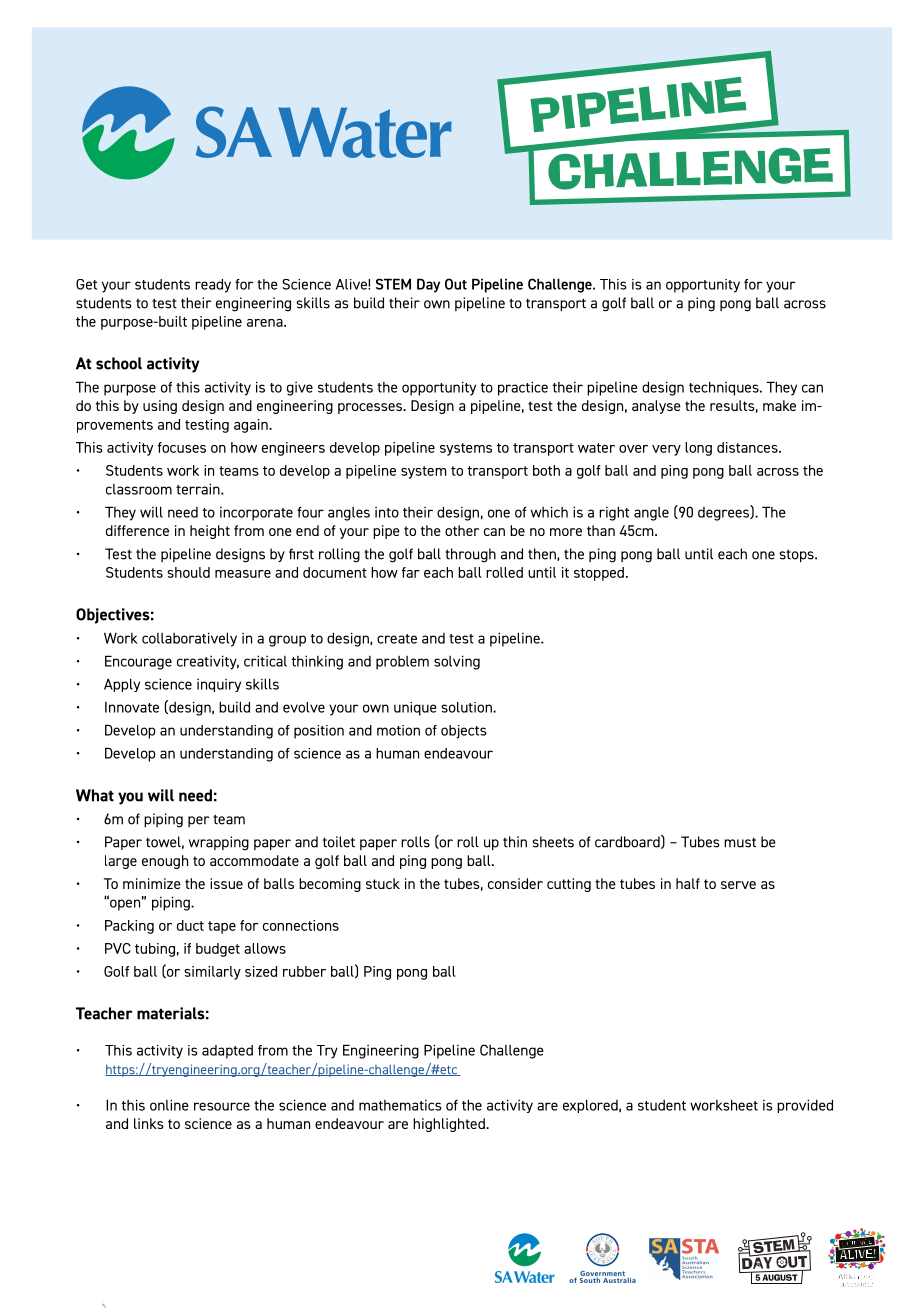 This screenshot has height=1308, width=924. I want to click on online, so click(169, 1105).
